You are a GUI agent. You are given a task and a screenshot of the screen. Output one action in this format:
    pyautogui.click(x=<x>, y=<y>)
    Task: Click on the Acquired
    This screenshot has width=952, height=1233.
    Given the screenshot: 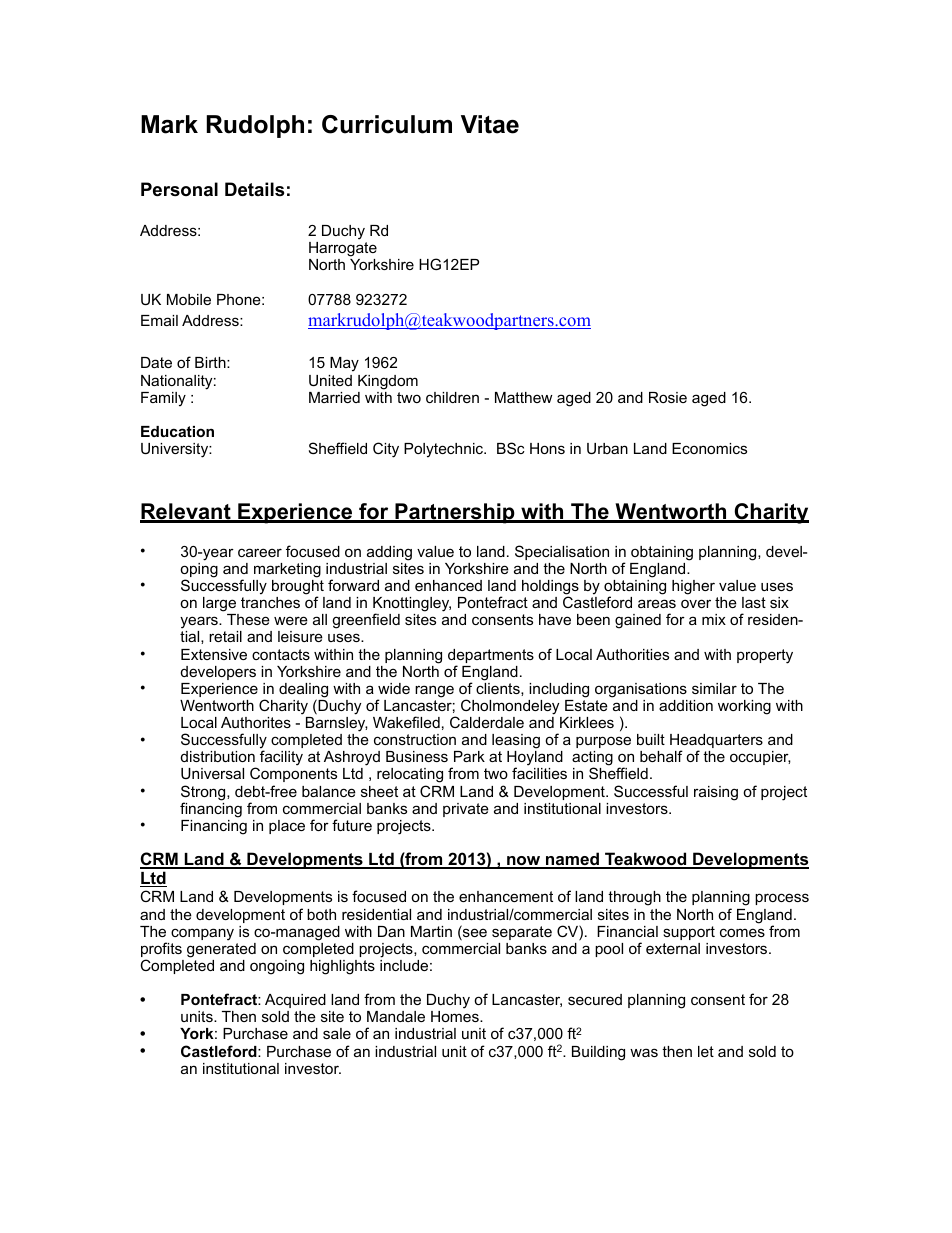 What is the action you would take?
    pyautogui.click(x=295, y=1001)
